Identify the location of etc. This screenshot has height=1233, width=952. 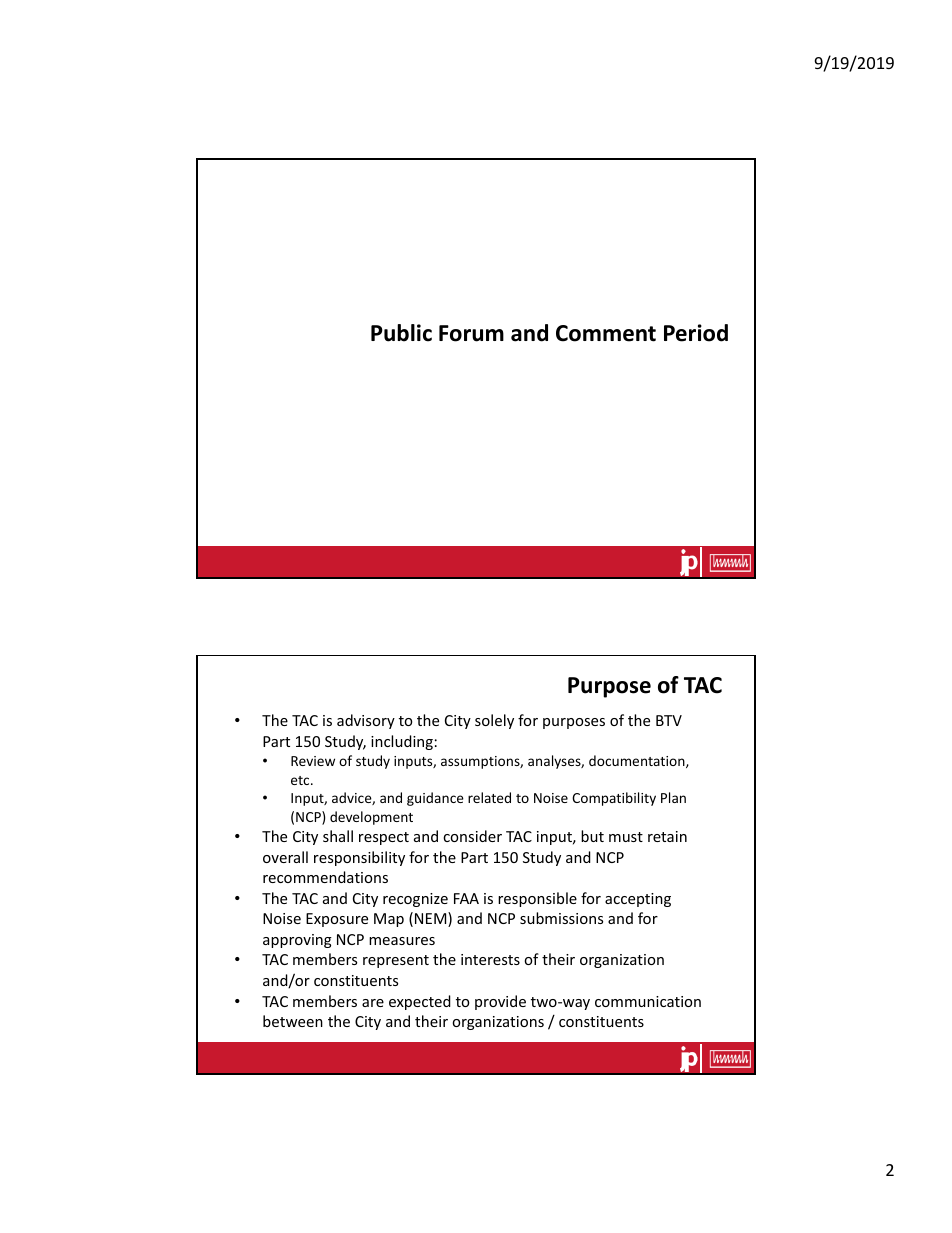
(301, 780).
